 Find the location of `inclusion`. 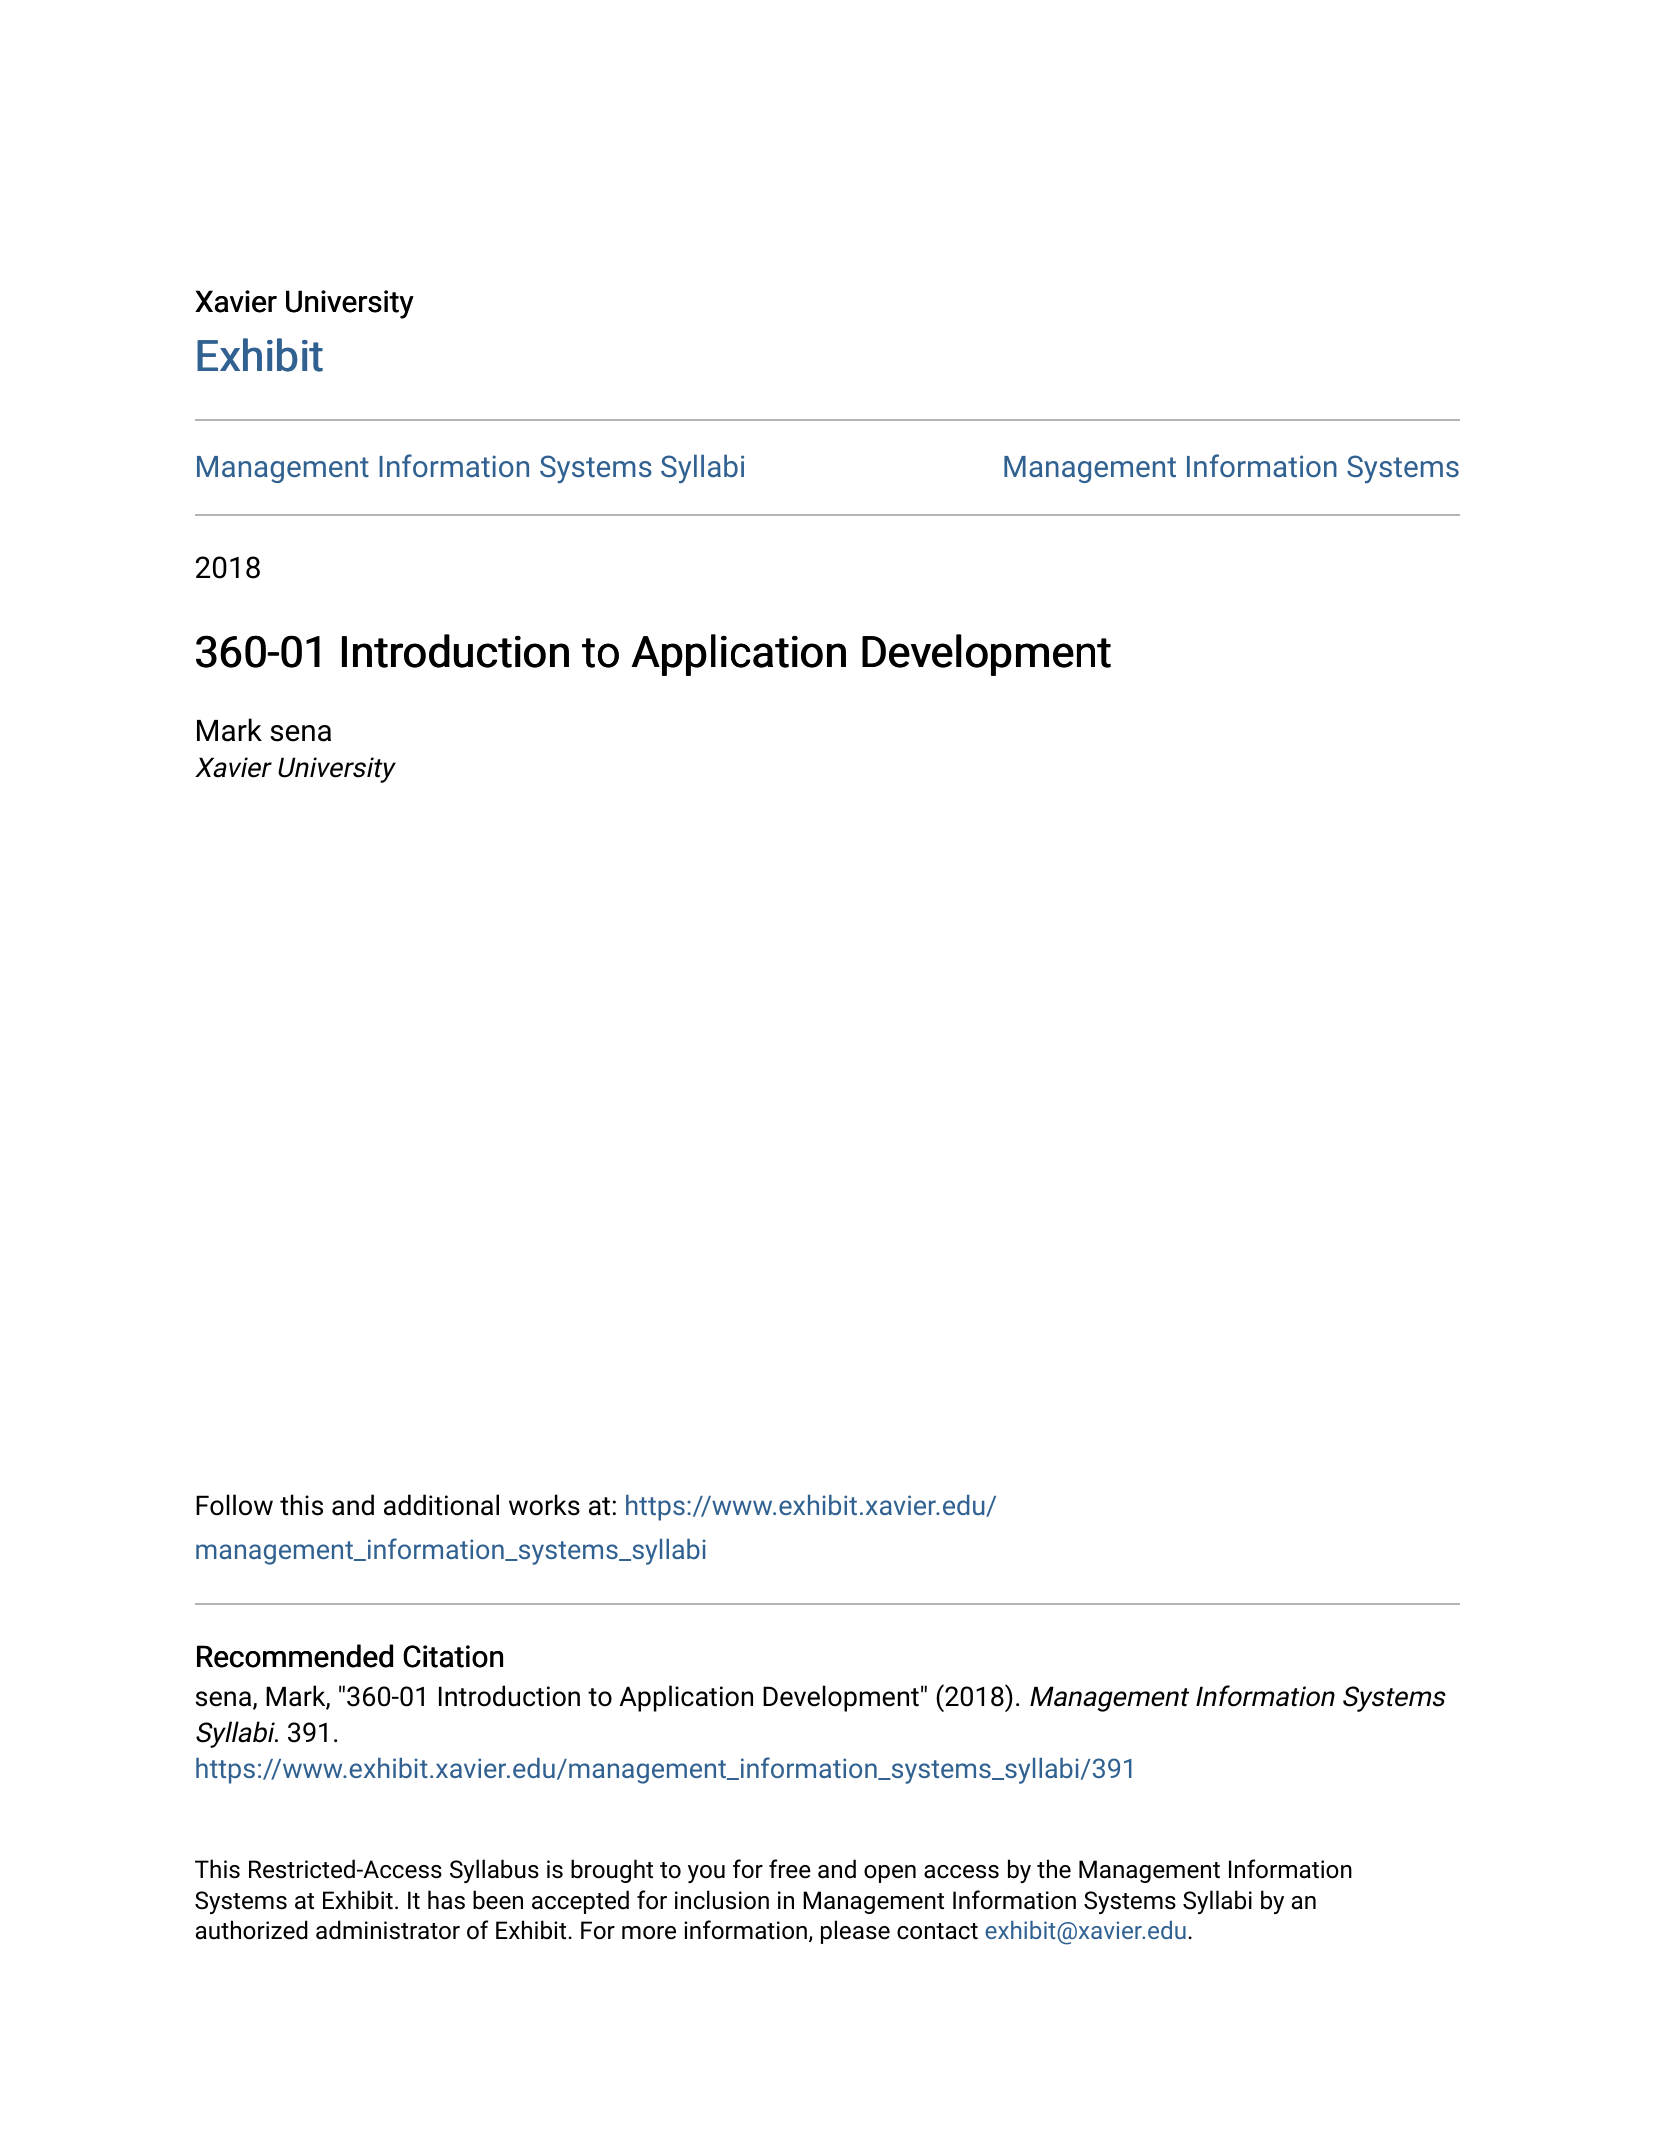

inclusion is located at coordinates (722, 1900).
